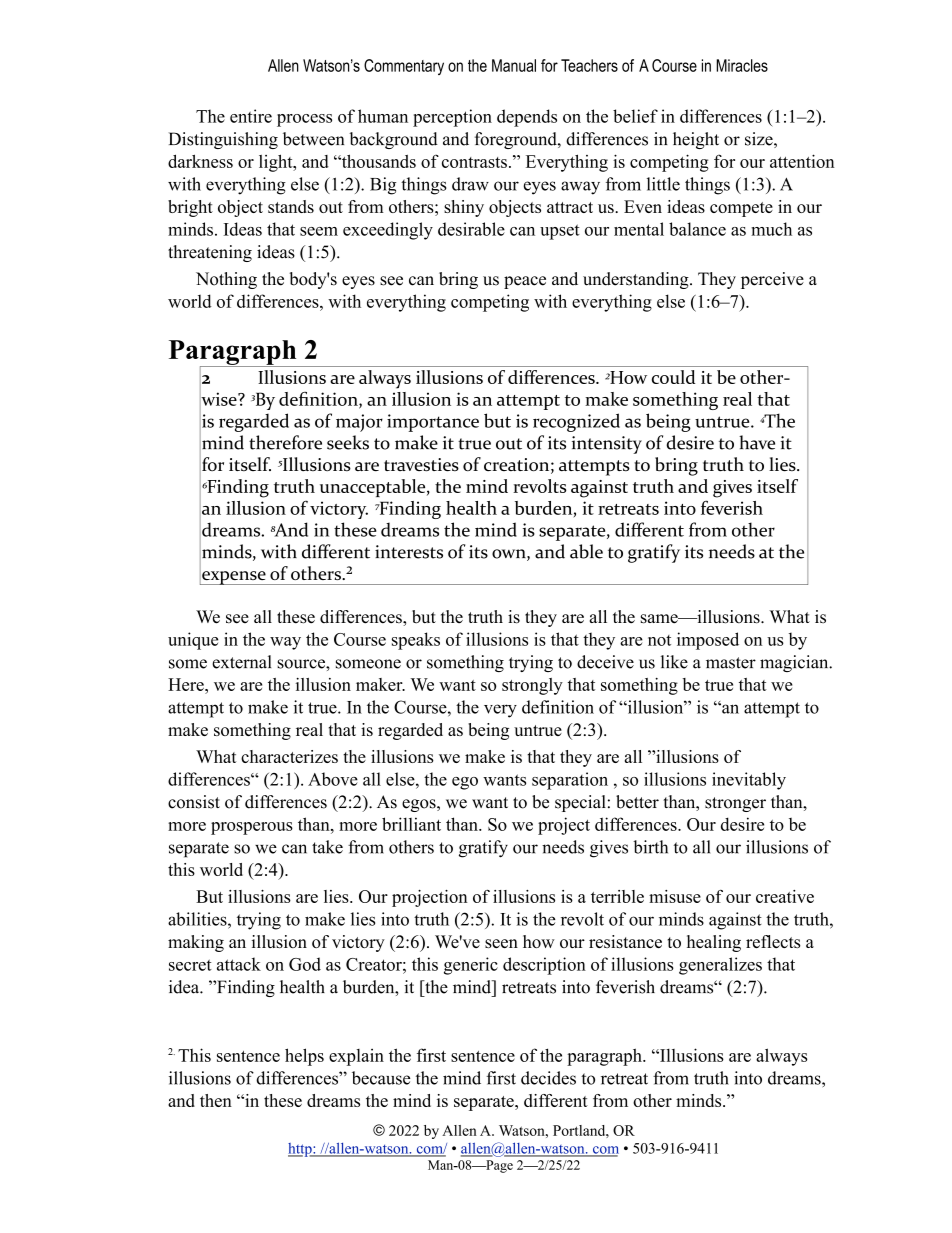 The width and height of the page is (952, 1233). Describe the element at coordinates (289, 756) in the page. I see `characterizes` at that location.
